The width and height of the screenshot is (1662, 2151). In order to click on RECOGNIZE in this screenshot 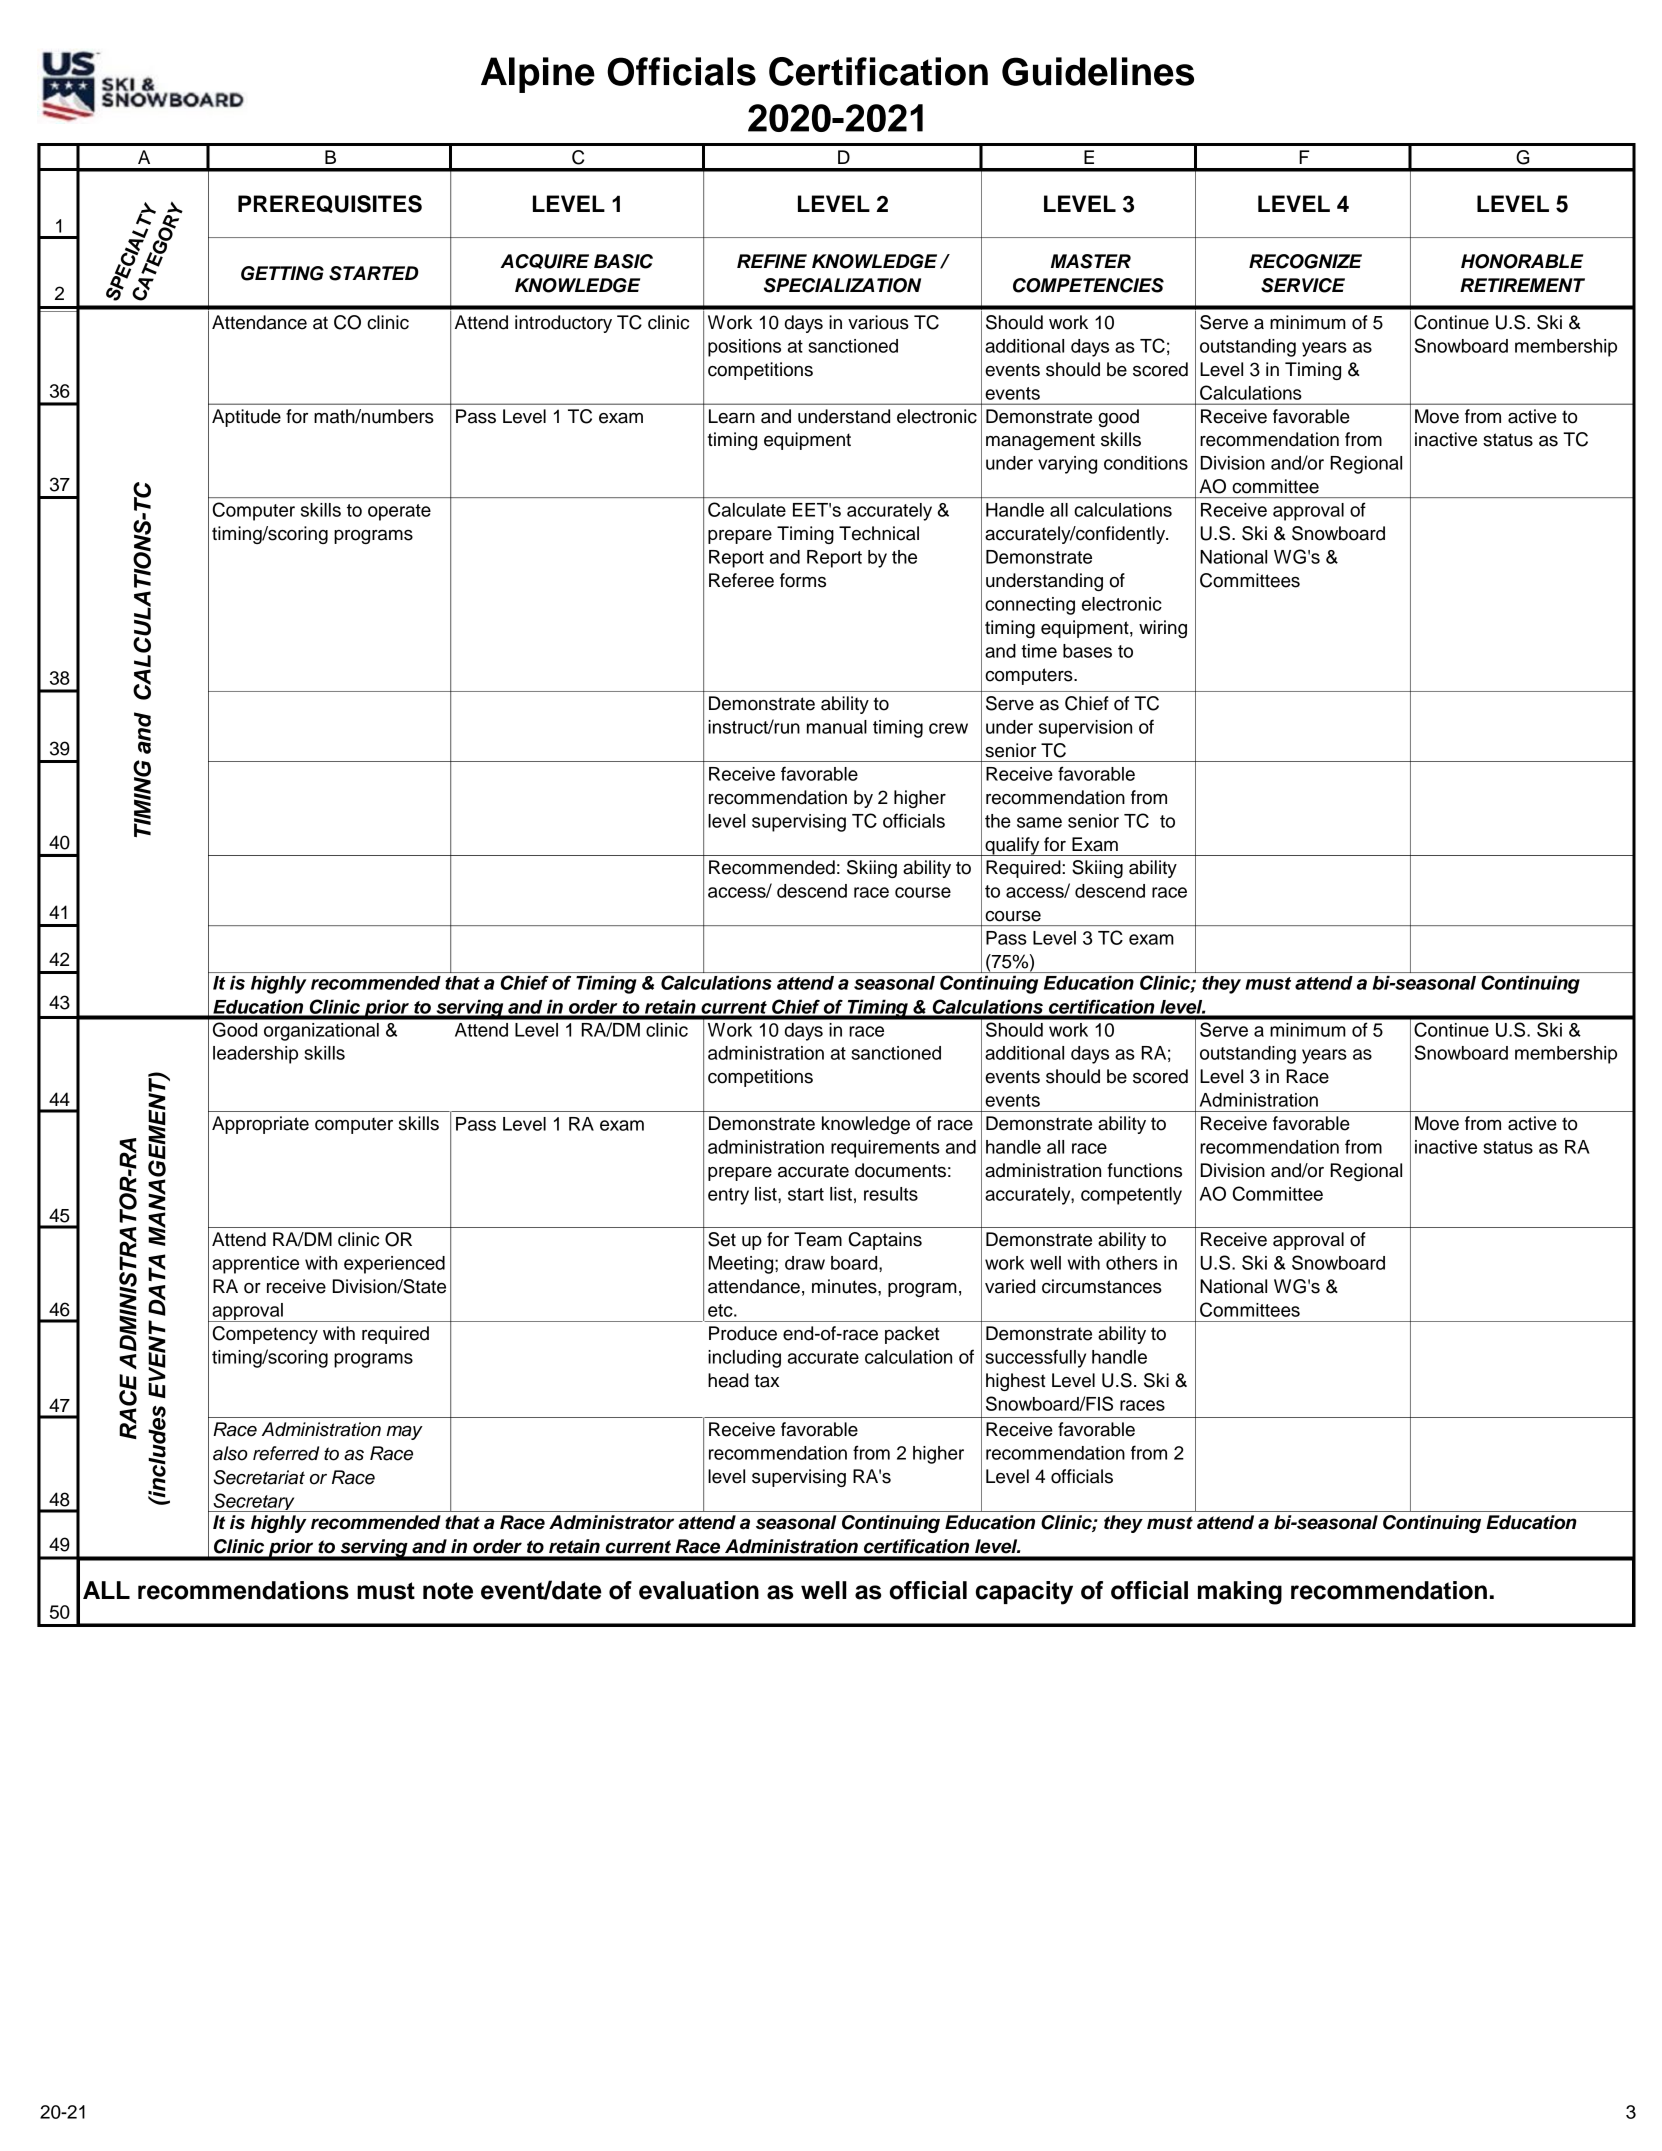, I will do `click(1305, 261)`.
